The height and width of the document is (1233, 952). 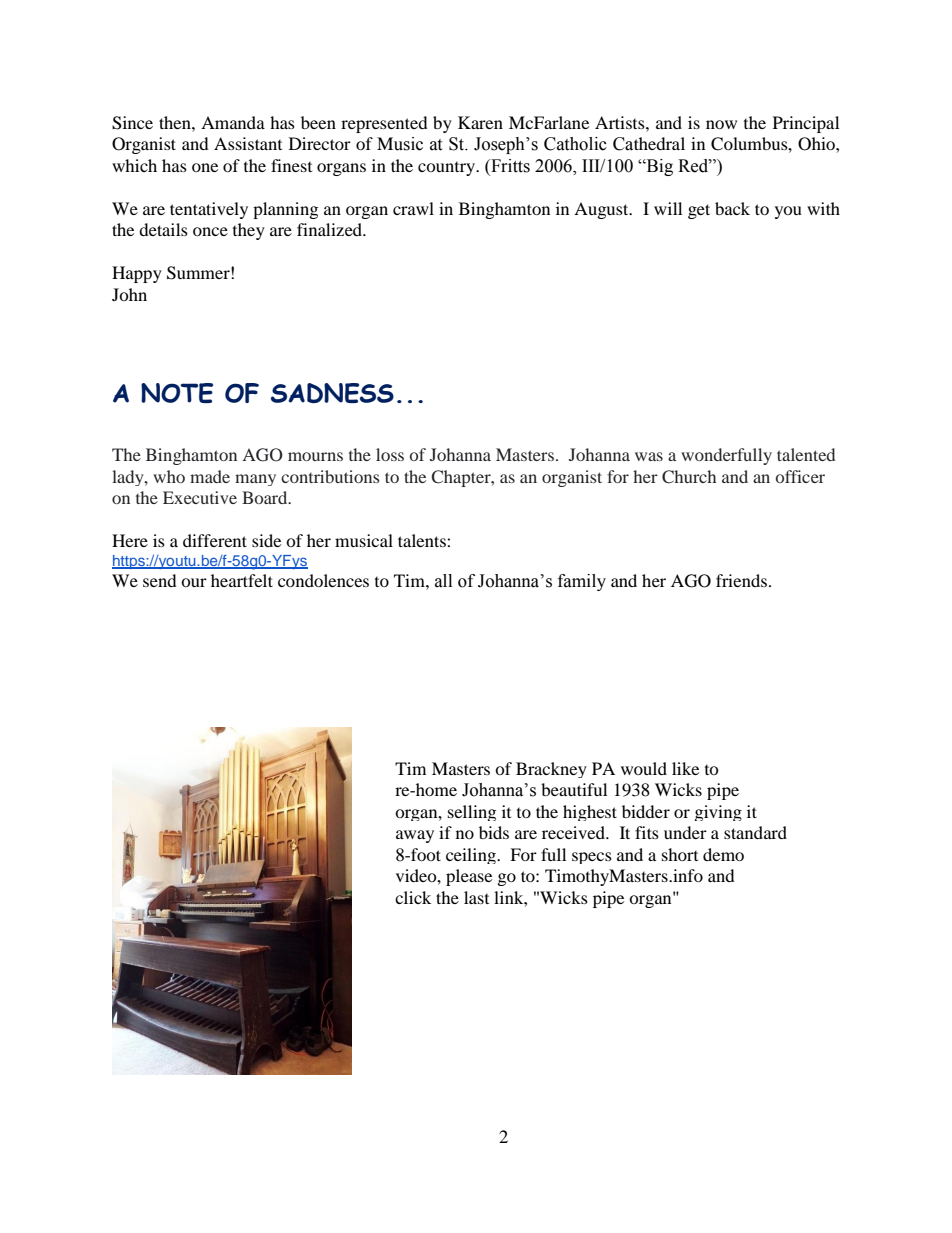 What do you see at coordinates (806, 454) in the document?
I see `talented` at bounding box center [806, 454].
